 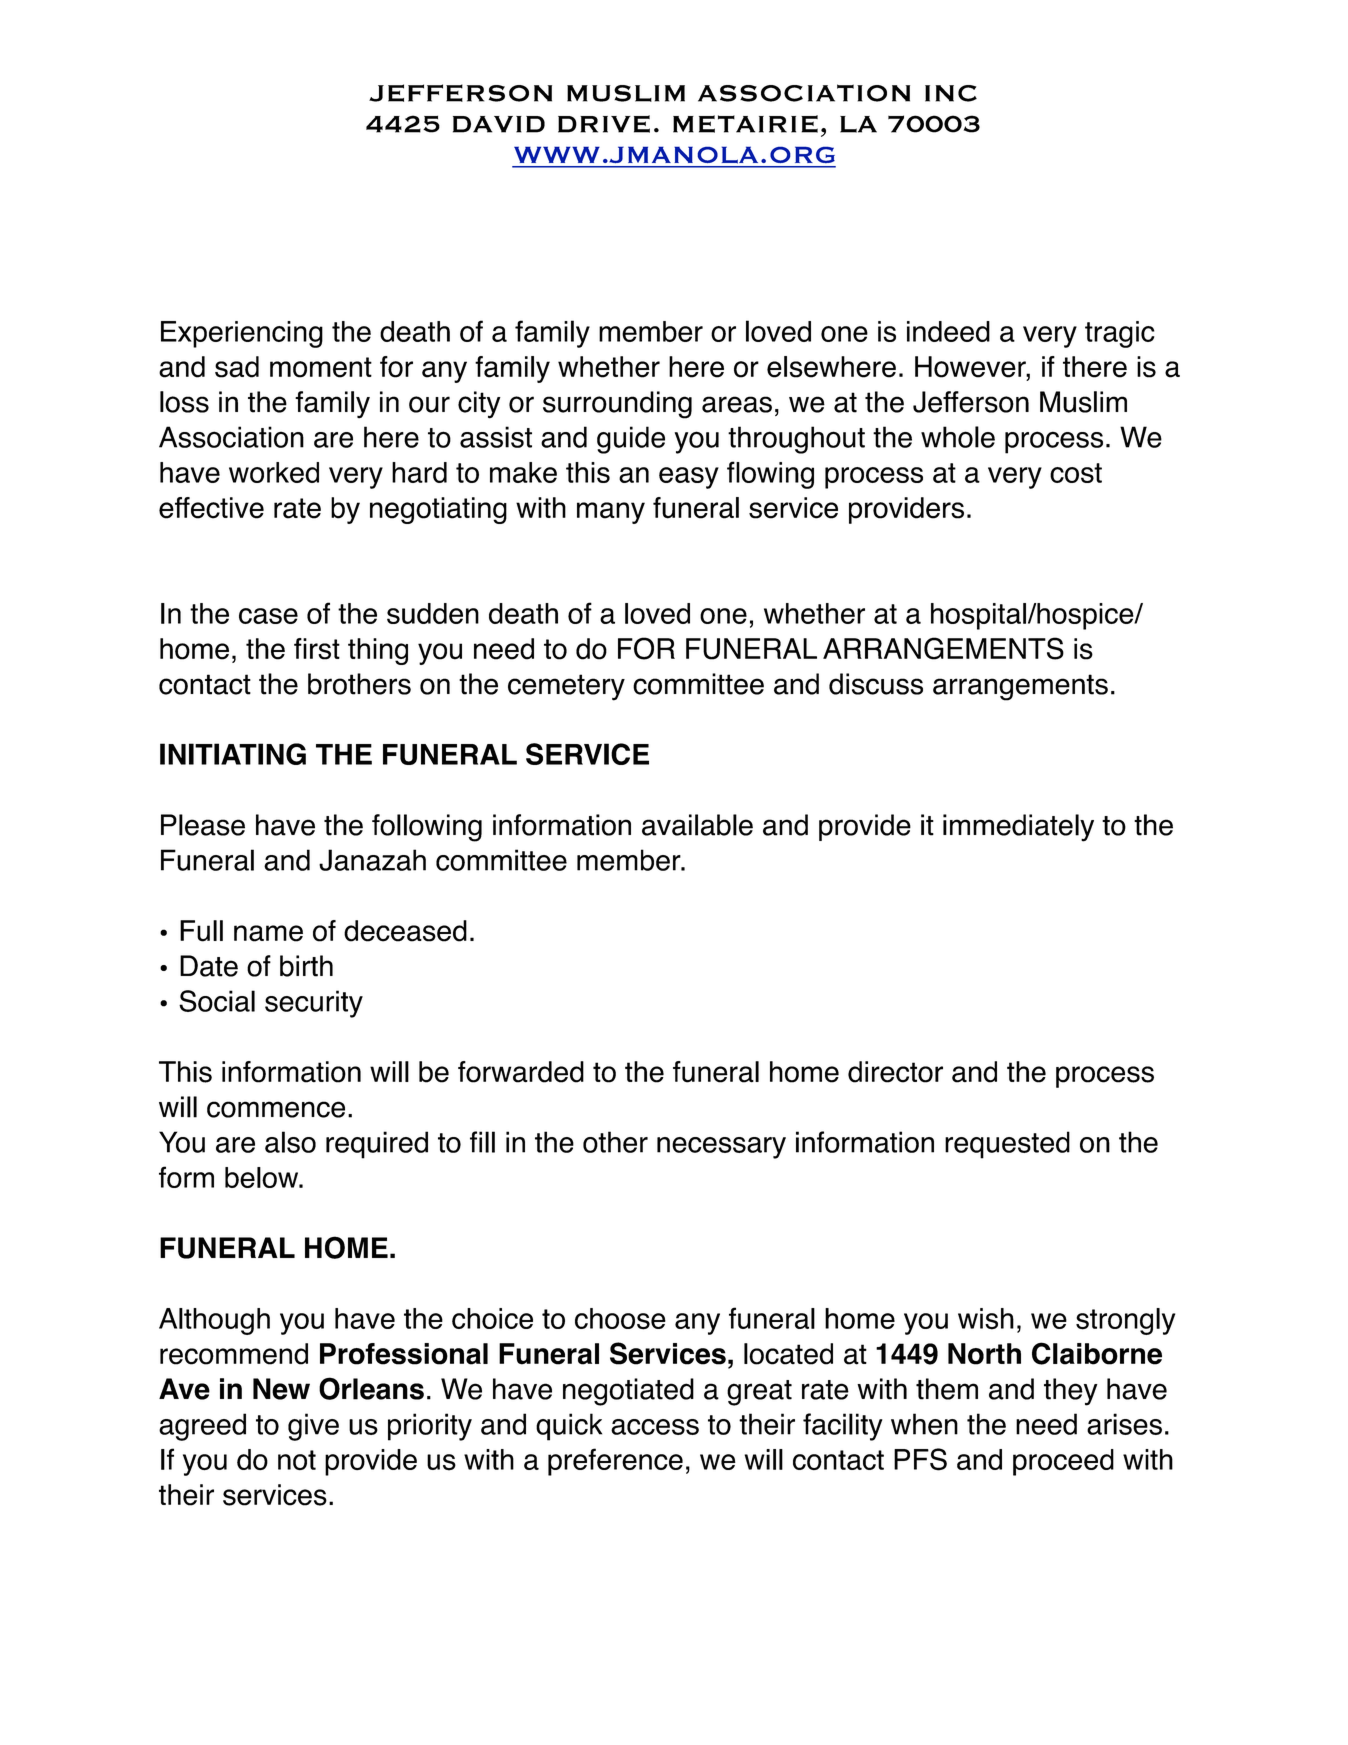 I want to click on DRIVE, so click(x=604, y=124).
